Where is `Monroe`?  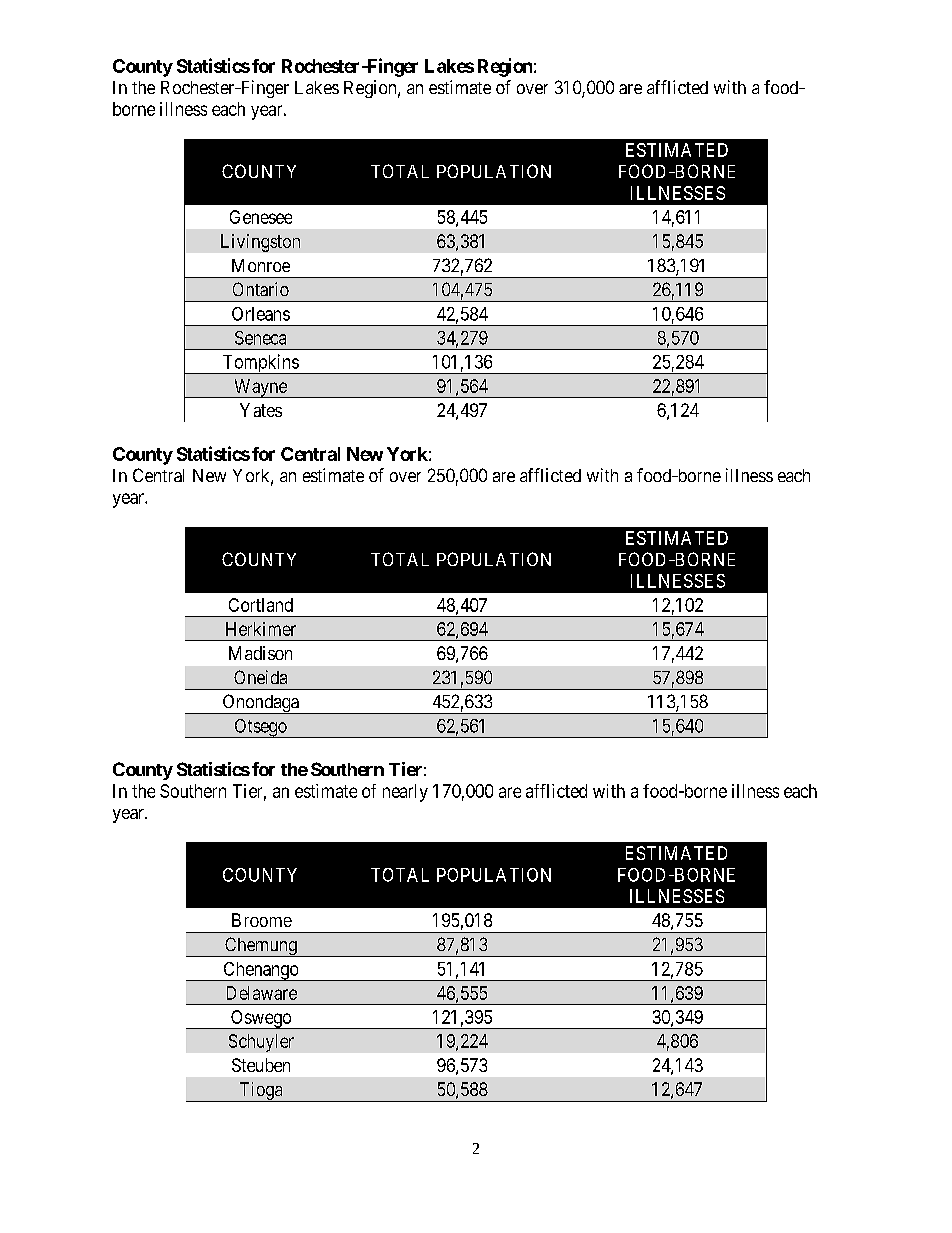
Monroe is located at coordinates (261, 265).
